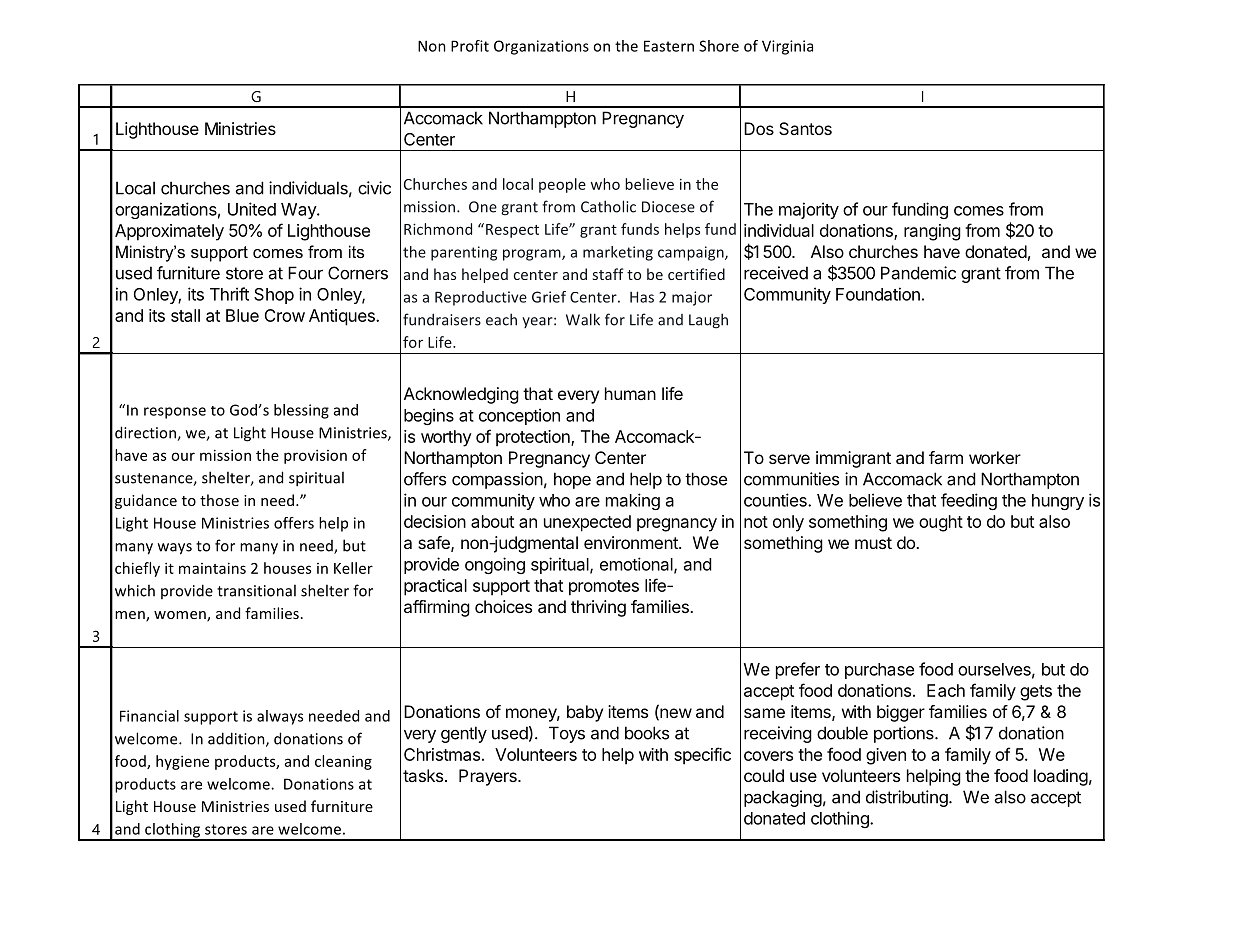  Describe the element at coordinates (470, 46) in the screenshot. I see `Profit` at that location.
